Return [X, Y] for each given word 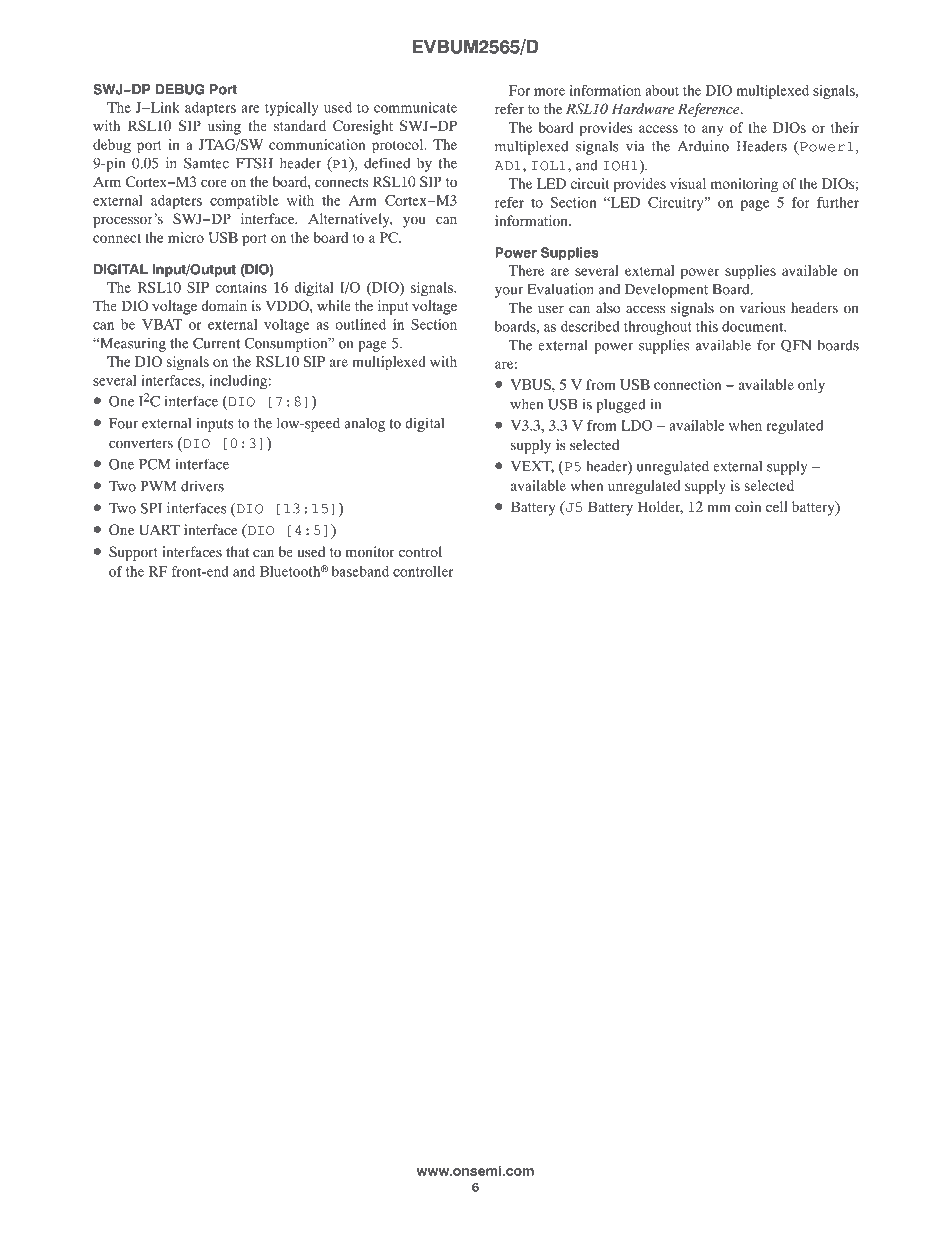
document [754, 326]
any [712, 130]
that [237, 551]
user [551, 309]
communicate [415, 107]
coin [748, 506]
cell [777, 506]
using [224, 127]
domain [224, 305]
